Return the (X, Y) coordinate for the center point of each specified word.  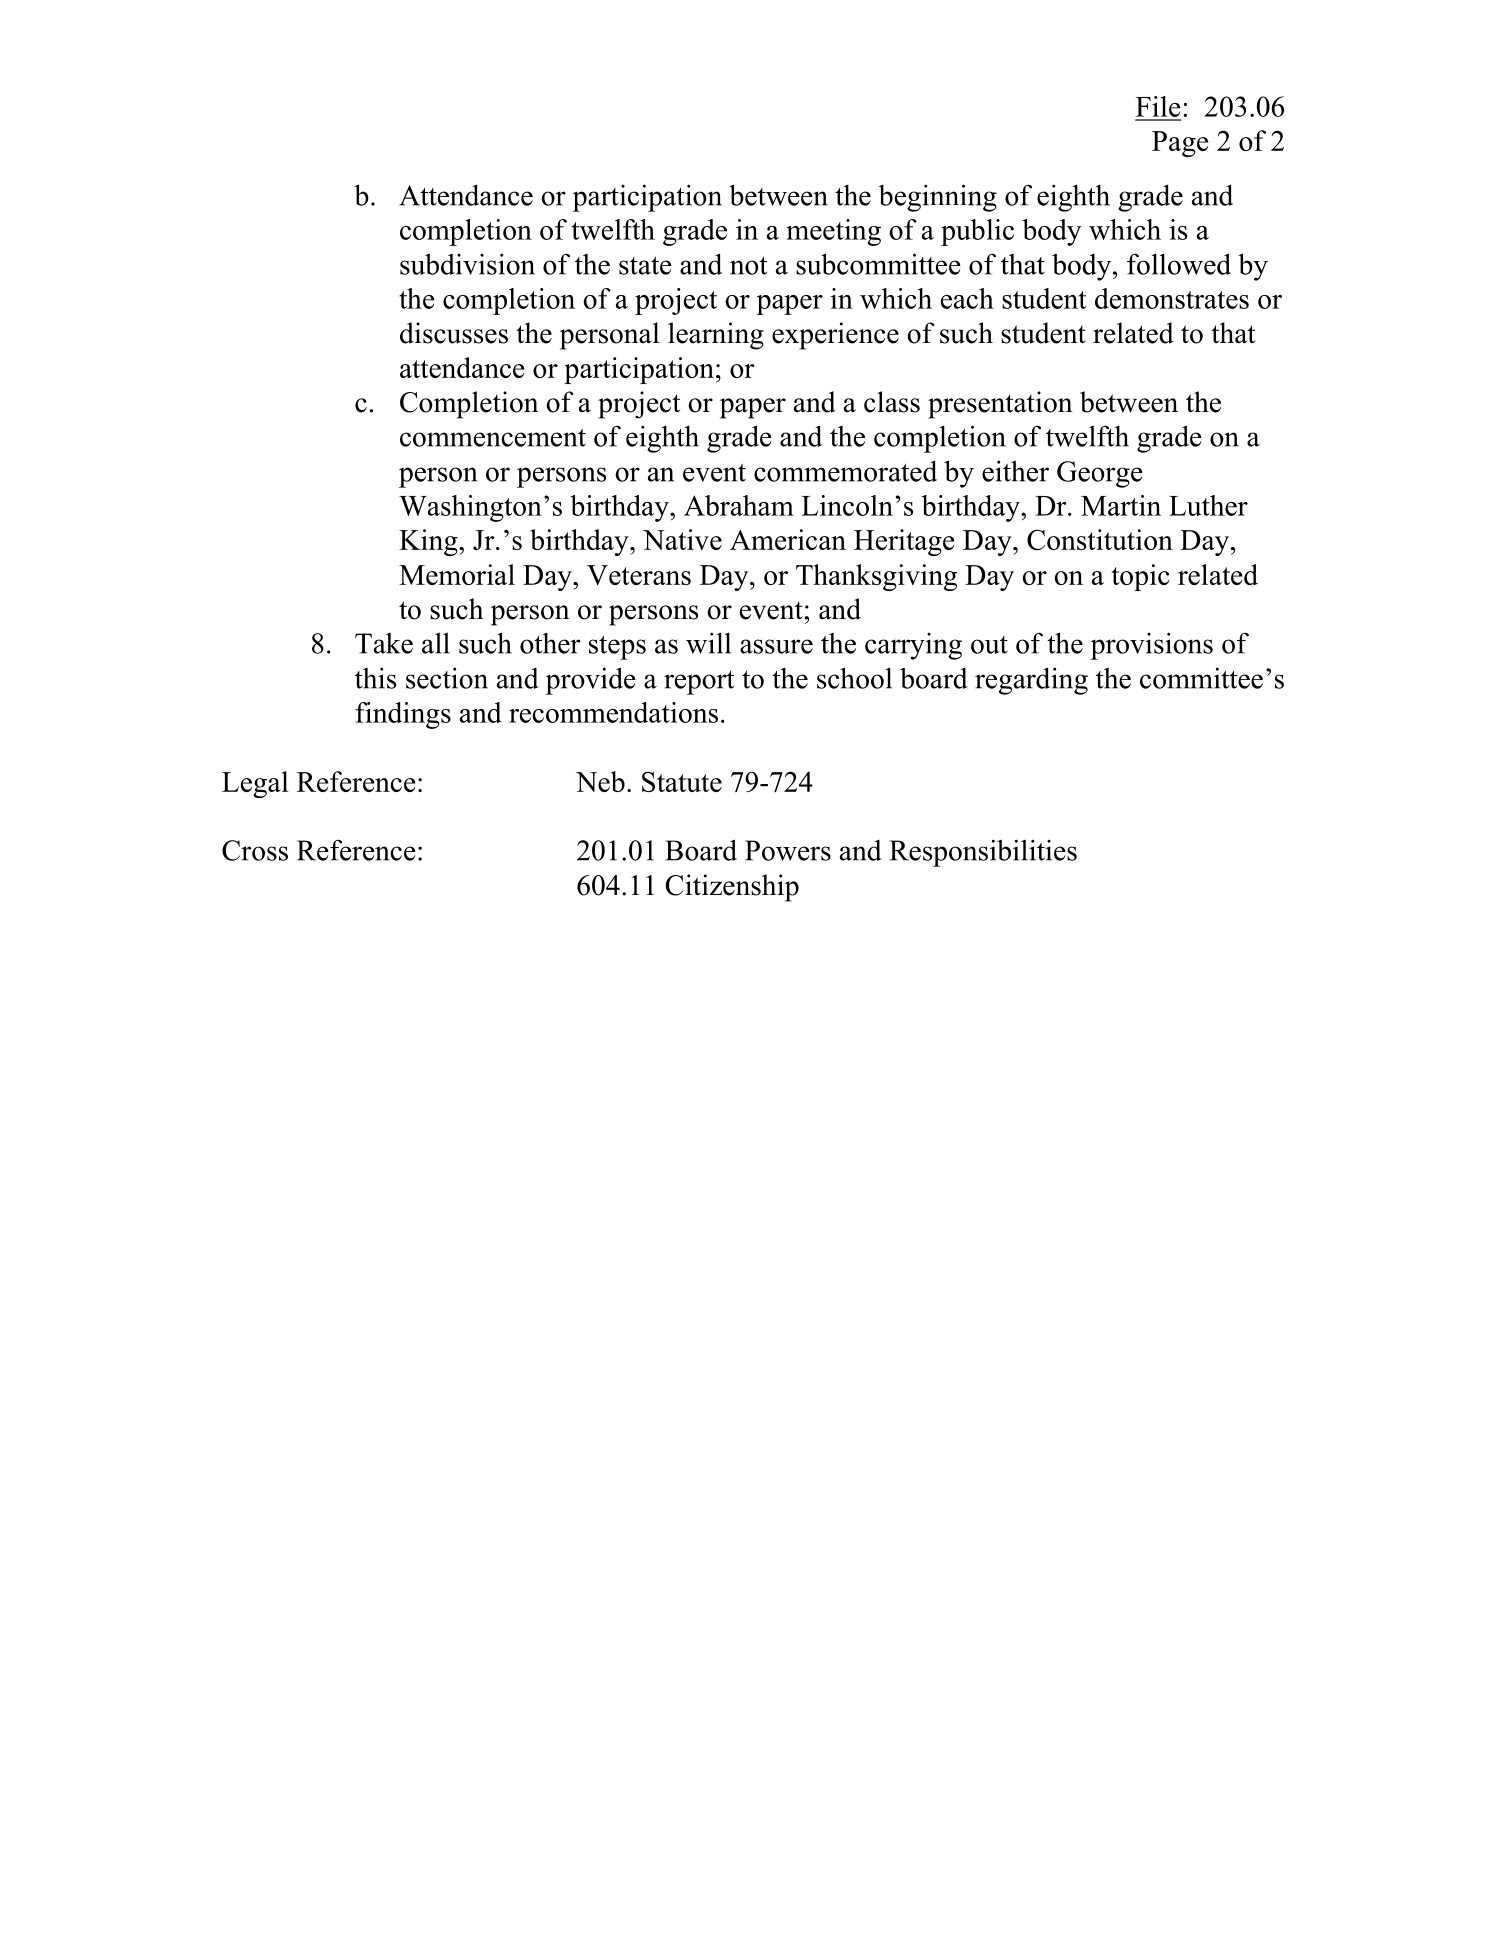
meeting (833, 232)
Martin (1121, 505)
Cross (255, 850)
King (429, 542)
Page (1180, 144)
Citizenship (732, 888)
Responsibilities (983, 853)
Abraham (739, 505)
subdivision (467, 264)
